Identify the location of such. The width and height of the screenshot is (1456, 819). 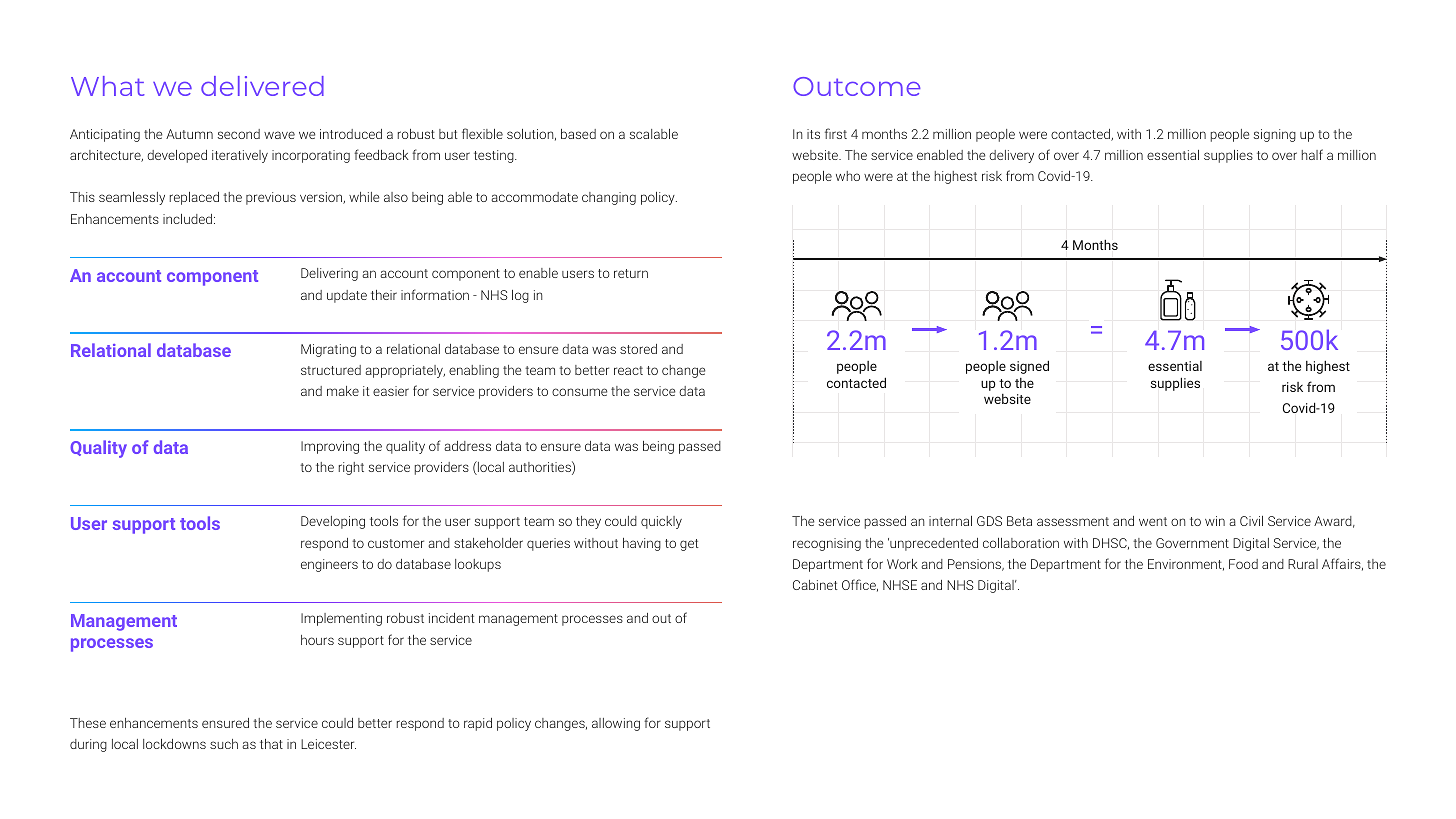
(224, 744).
